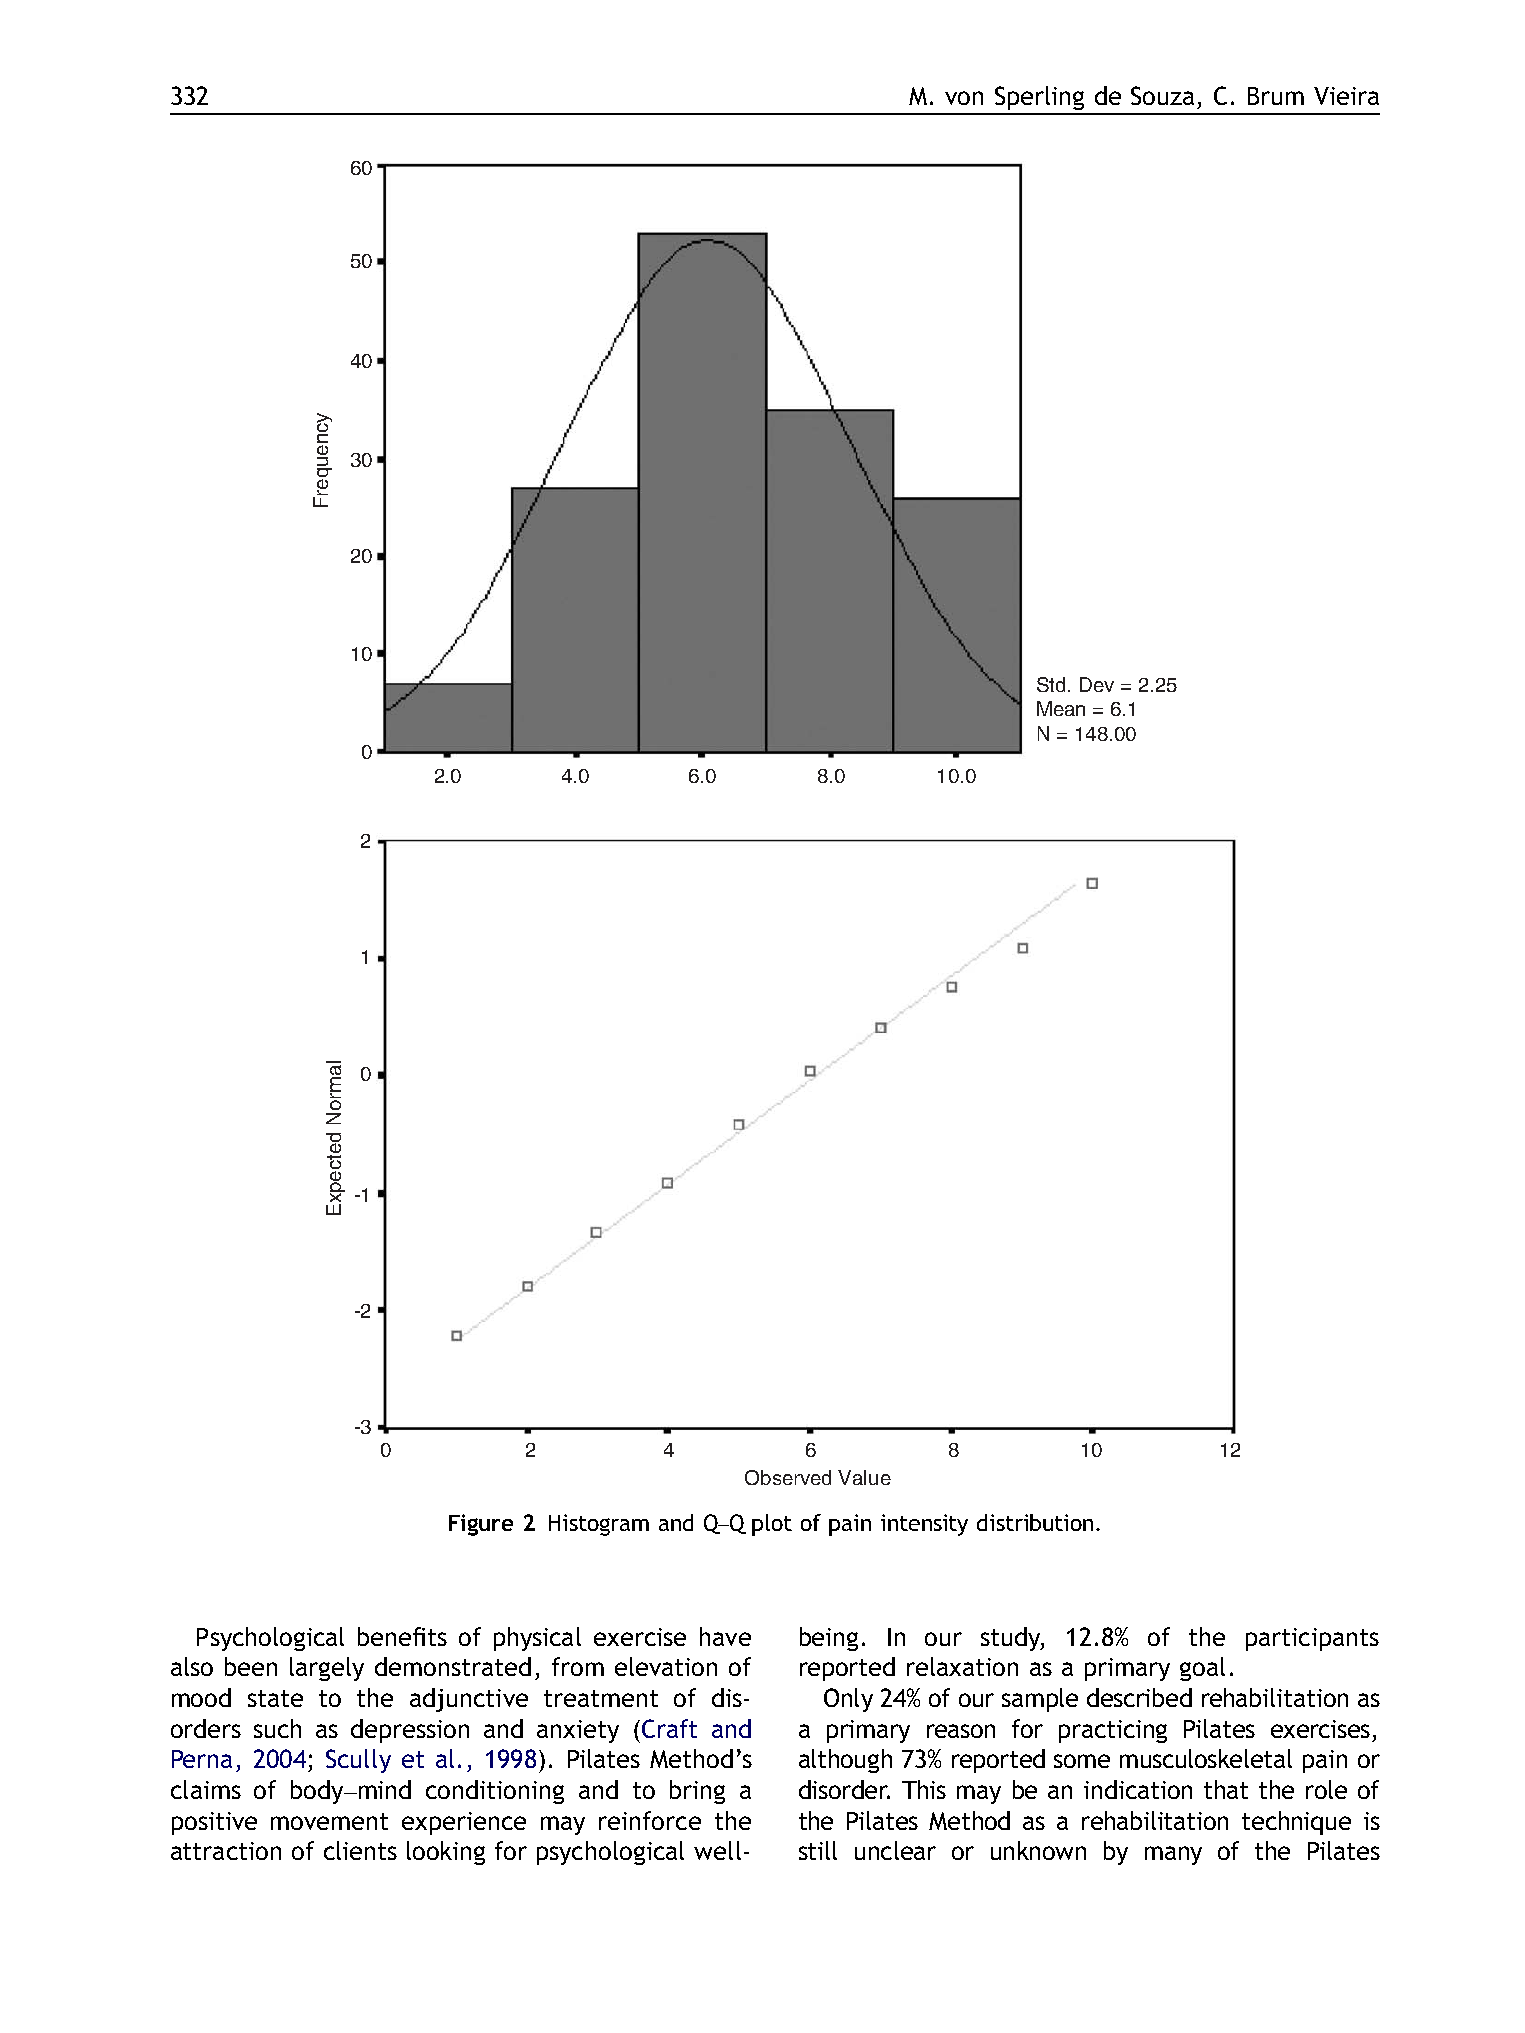 Image resolution: width=1525 pixels, height=2033 pixels. What do you see at coordinates (1162, 95) in the screenshot?
I see `Souza` at bounding box center [1162, 95].
